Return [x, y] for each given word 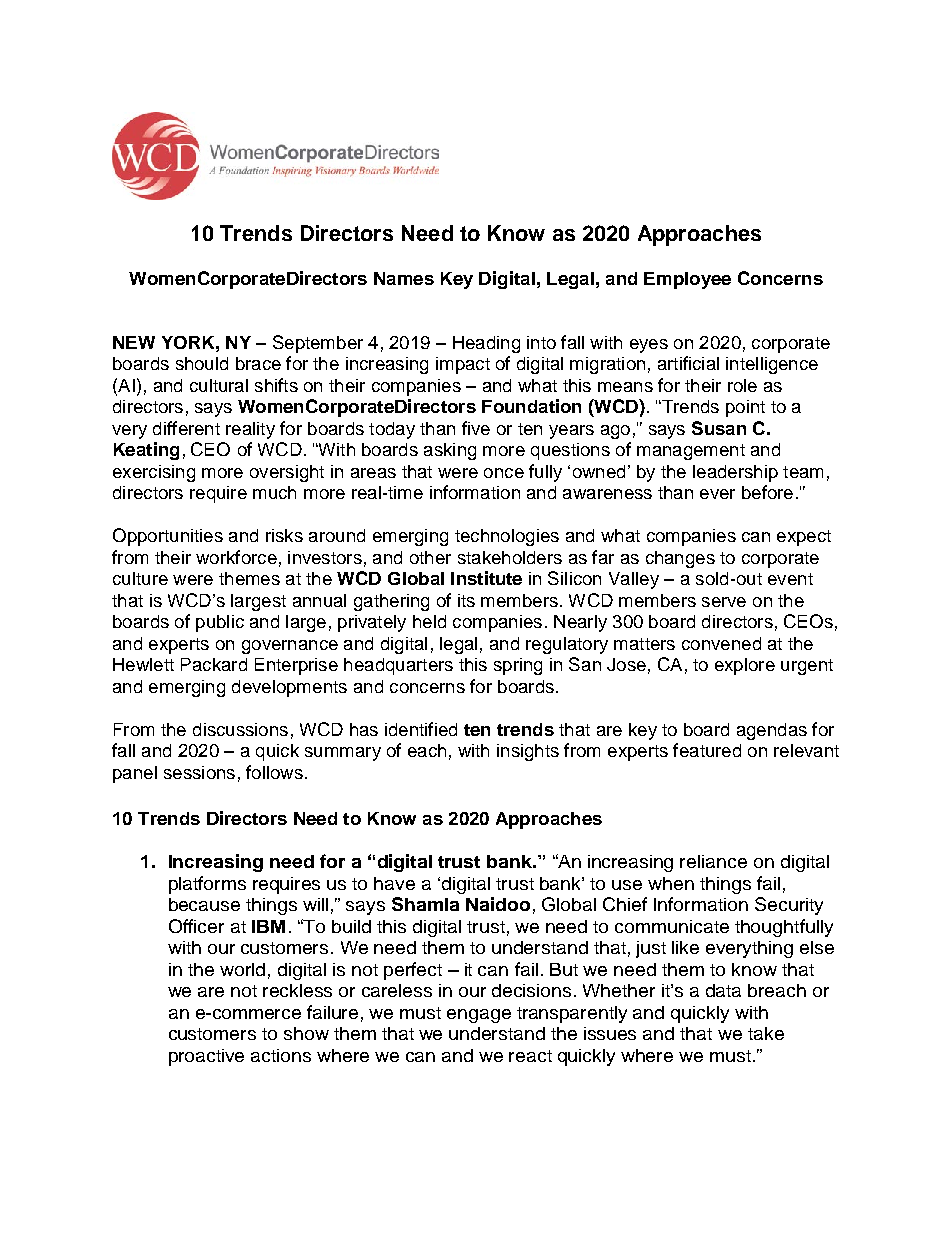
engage [479, 1016]
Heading [486, 344]
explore [745, 666]
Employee [687, 280]
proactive [206, 1057]
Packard [214, 664]
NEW [134, 342]
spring [518, 666]
